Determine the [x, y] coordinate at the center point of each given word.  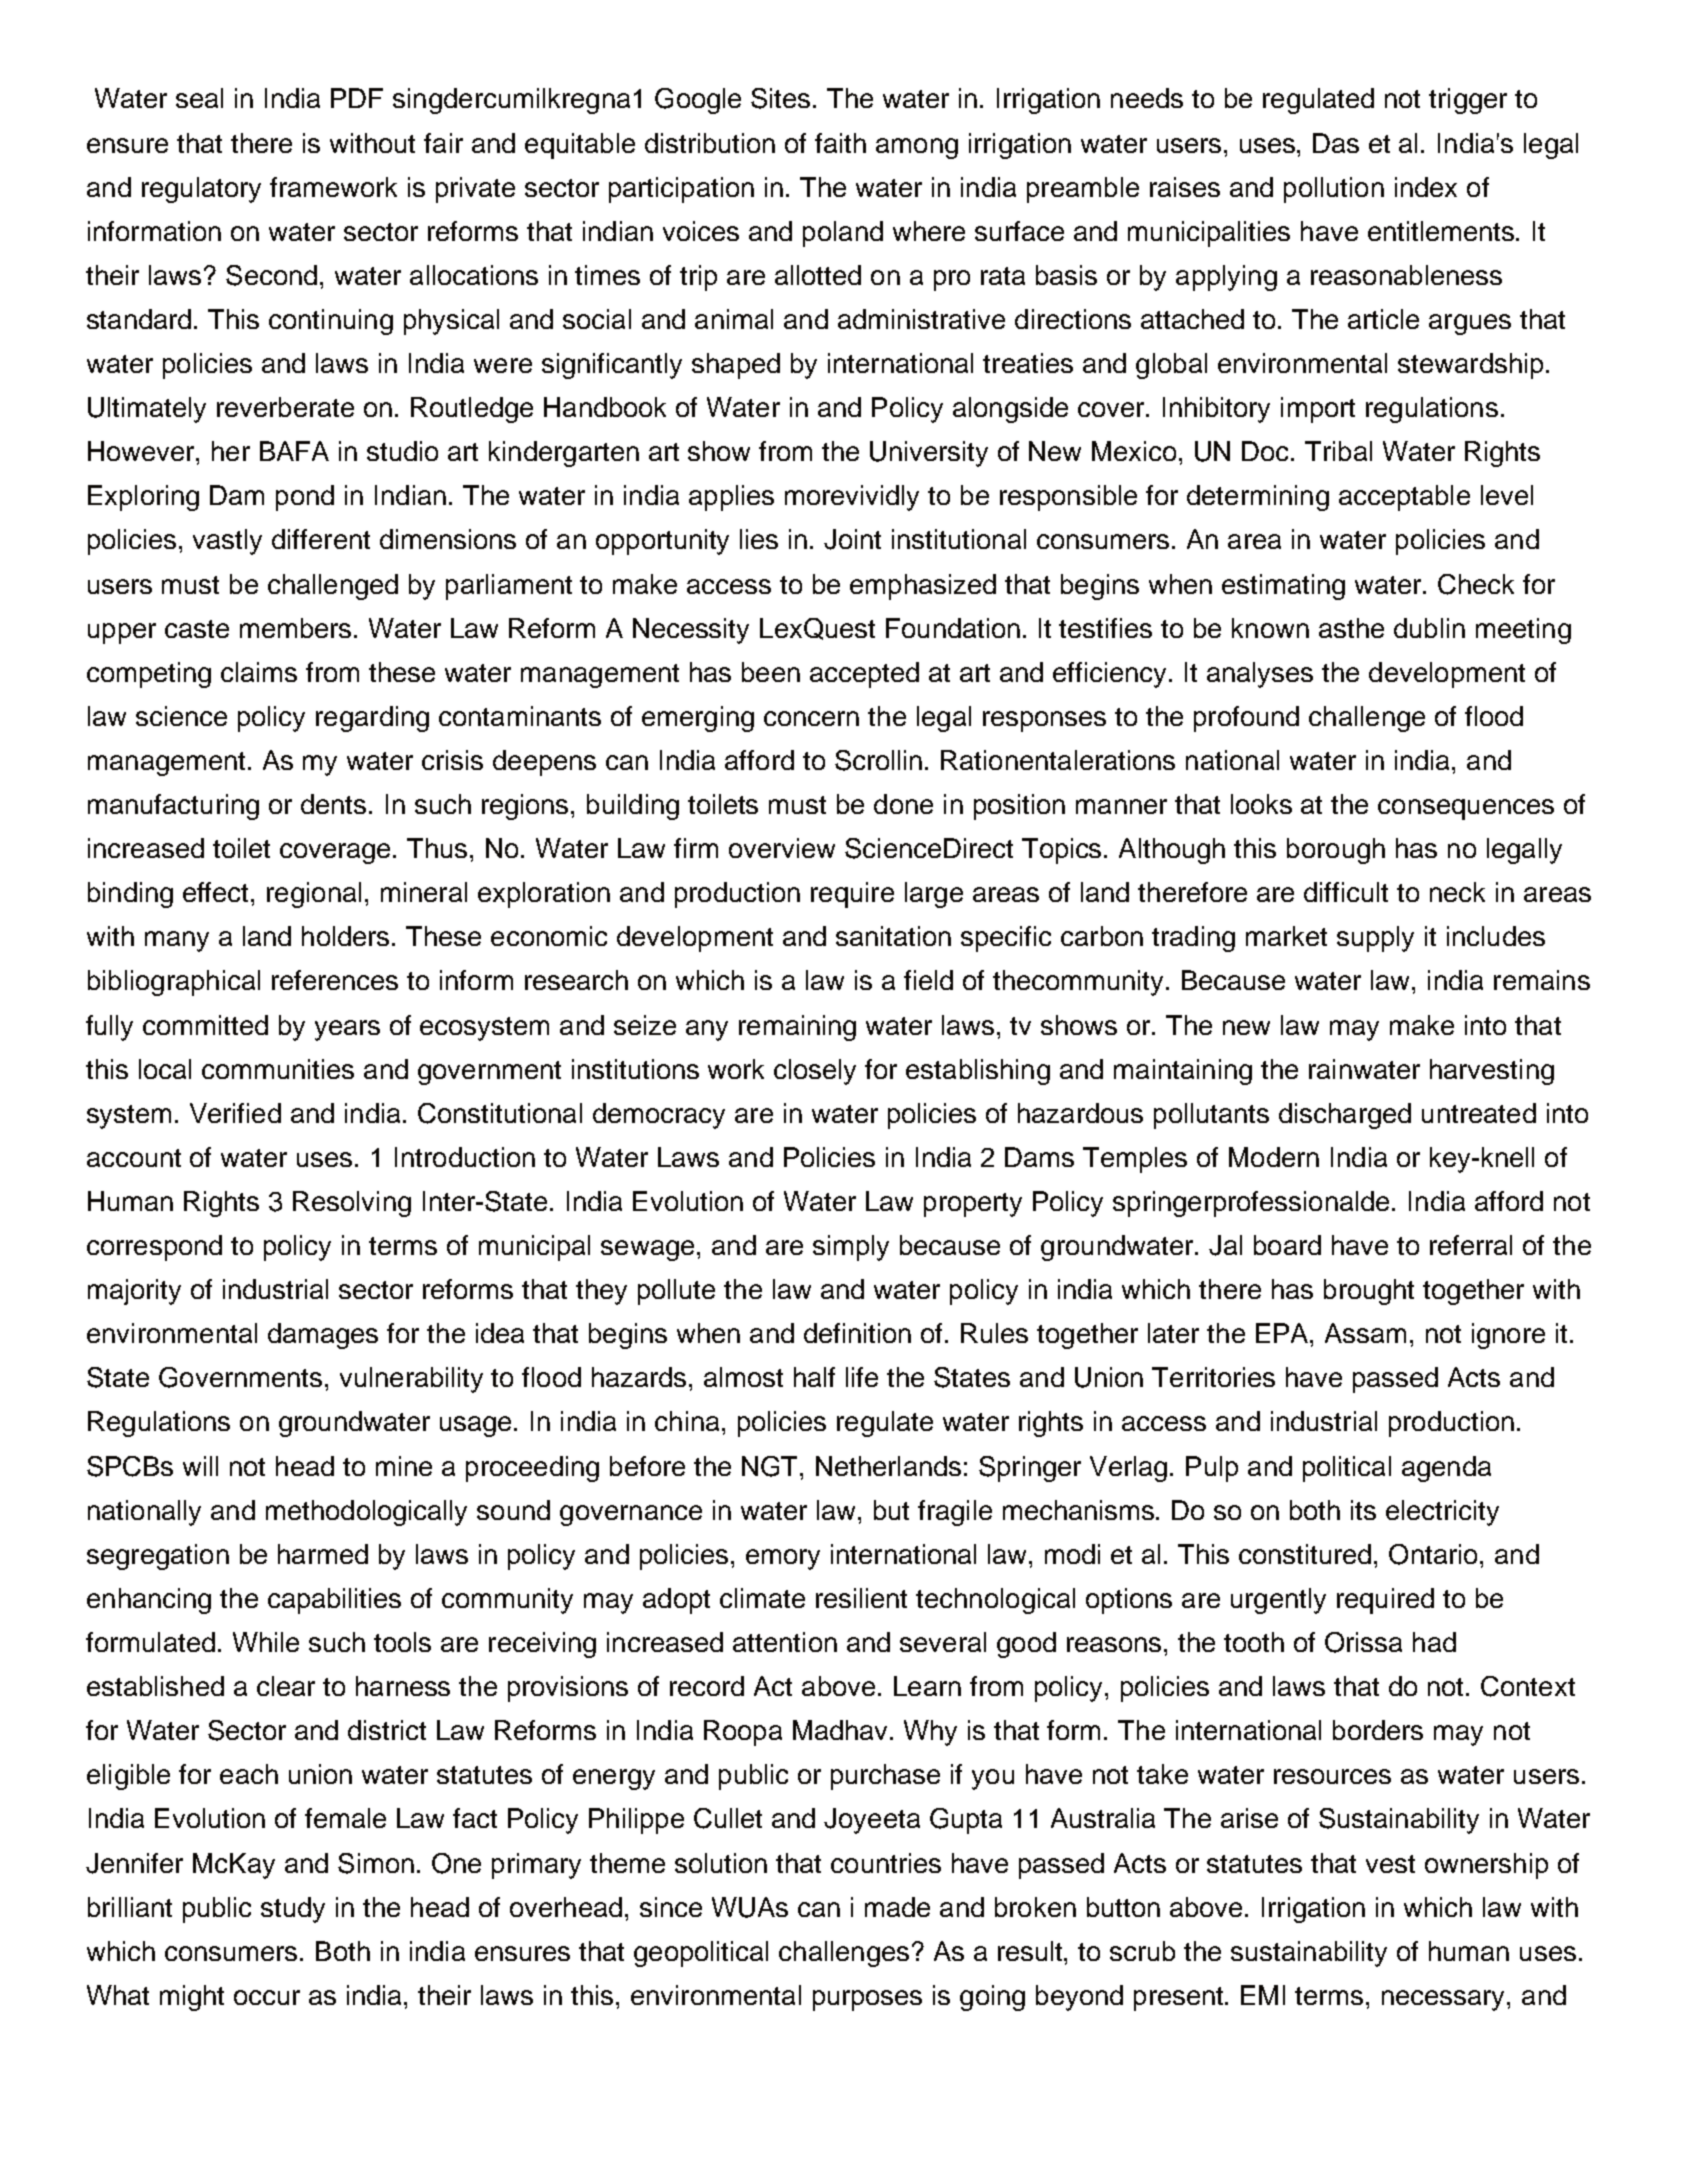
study [293, 1910]
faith [840, 143]
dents [333, 804]
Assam [1365, 1333]
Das [1336, 143]
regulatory [201, 190]
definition [857, 1333]
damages [323, 1336]
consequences [1466, 809]
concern [811, 718]
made [897, 1907]
